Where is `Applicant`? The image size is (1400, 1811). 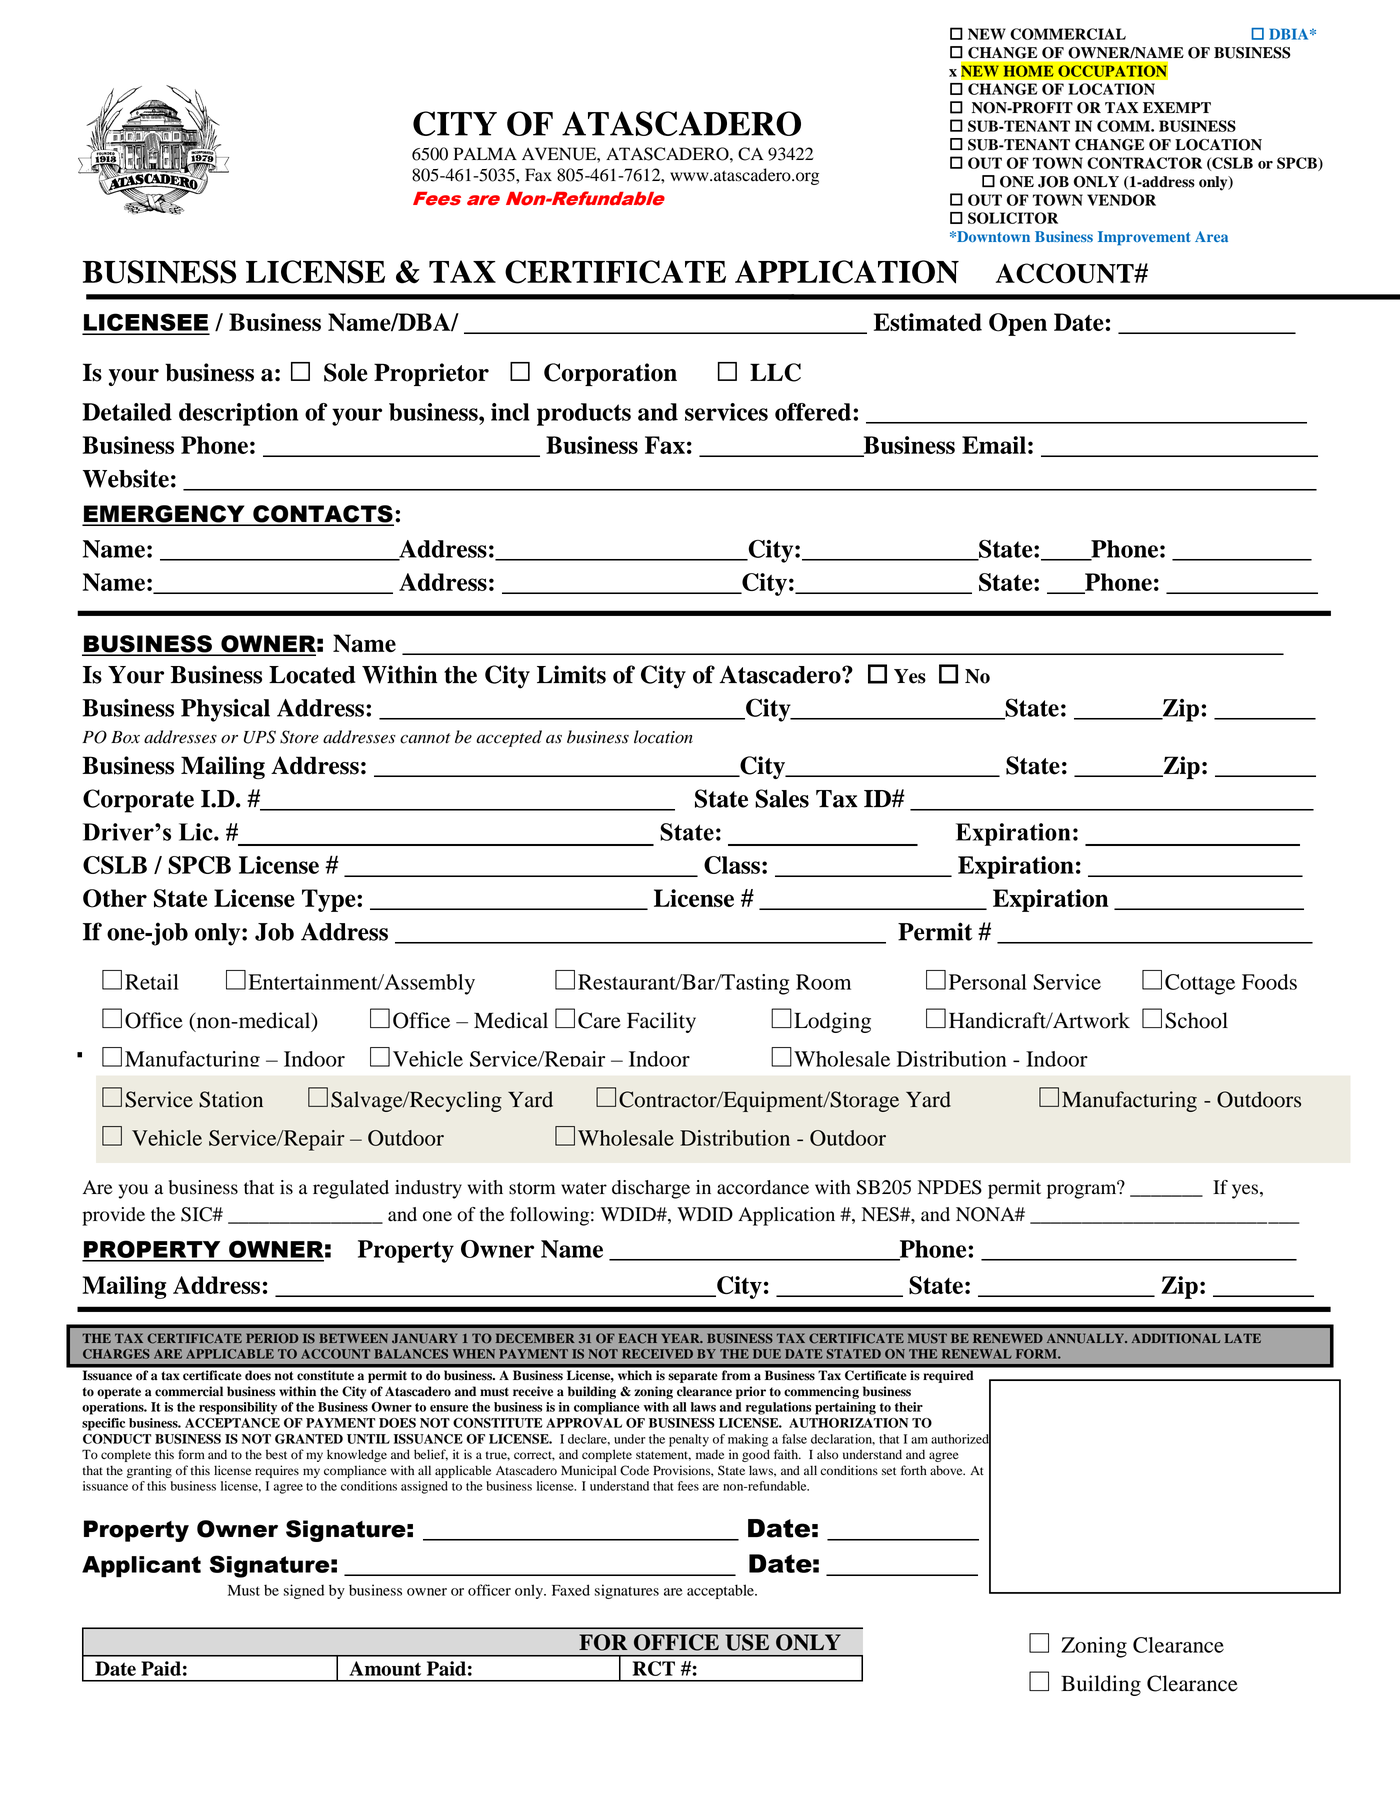
Applicant is located at coordinates (141, 1566).
